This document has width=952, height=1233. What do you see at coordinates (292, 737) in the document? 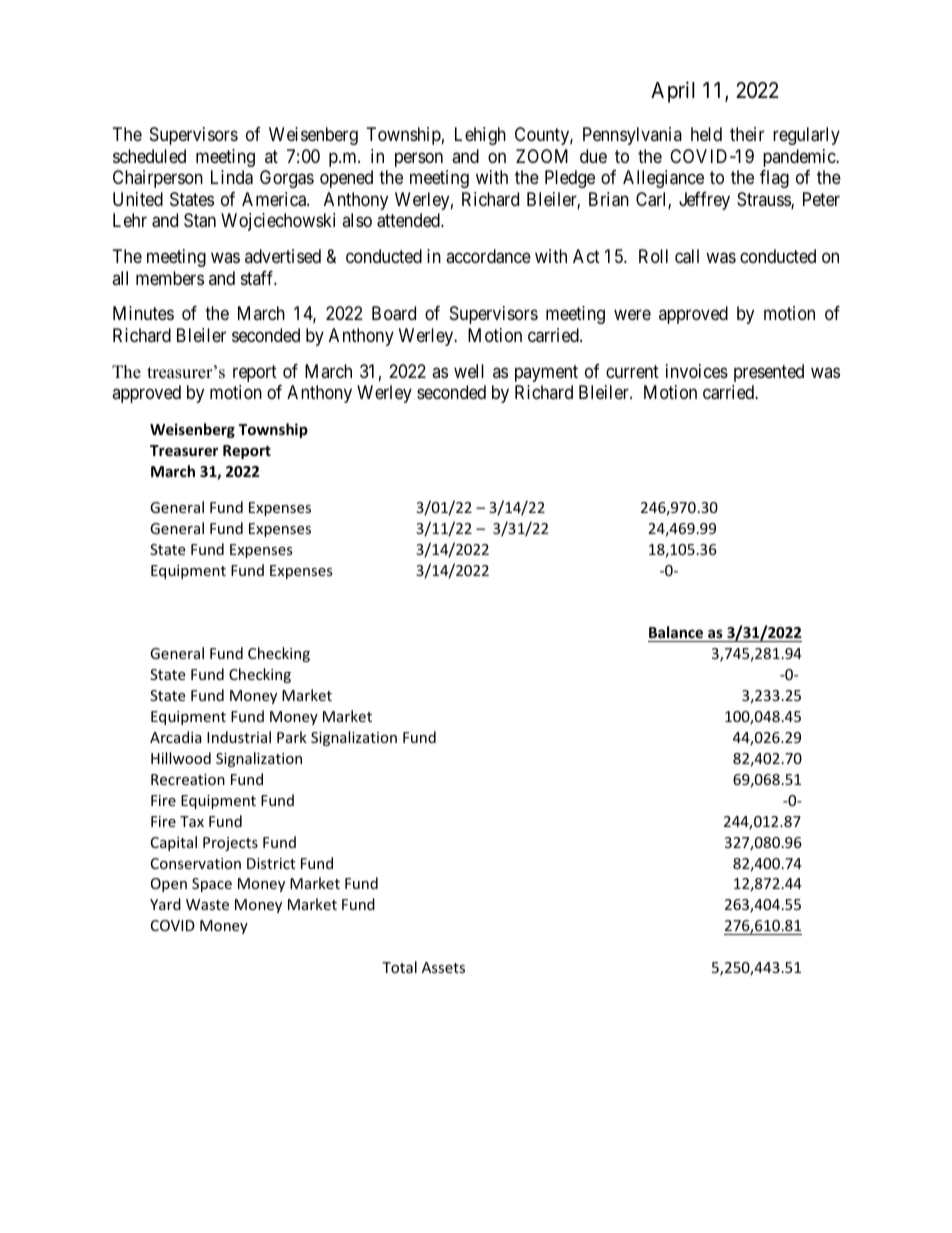
I see `Park` at bounding box center [292, 737].
